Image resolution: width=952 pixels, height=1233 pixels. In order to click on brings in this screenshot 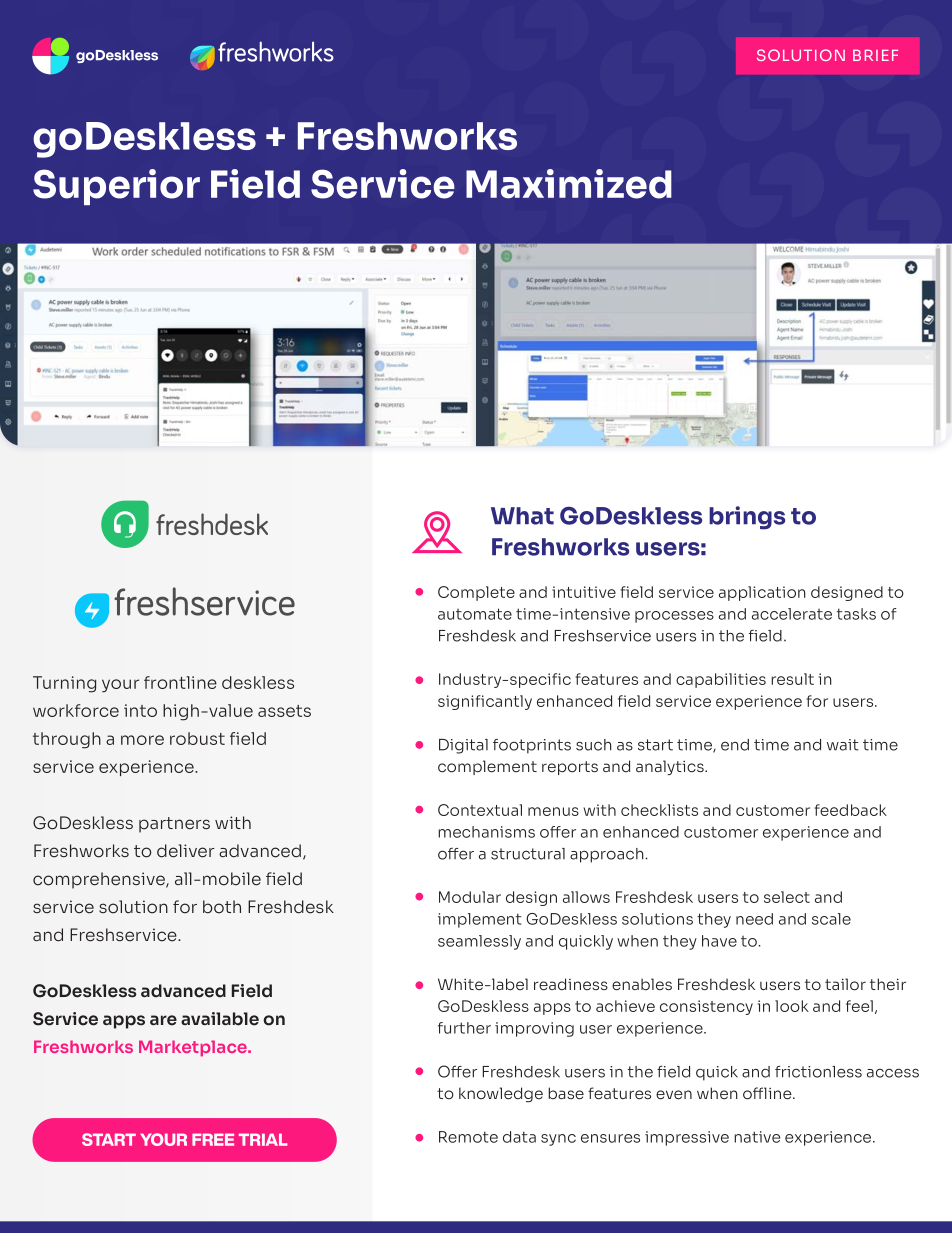, I will do `click(747, 518)`.
